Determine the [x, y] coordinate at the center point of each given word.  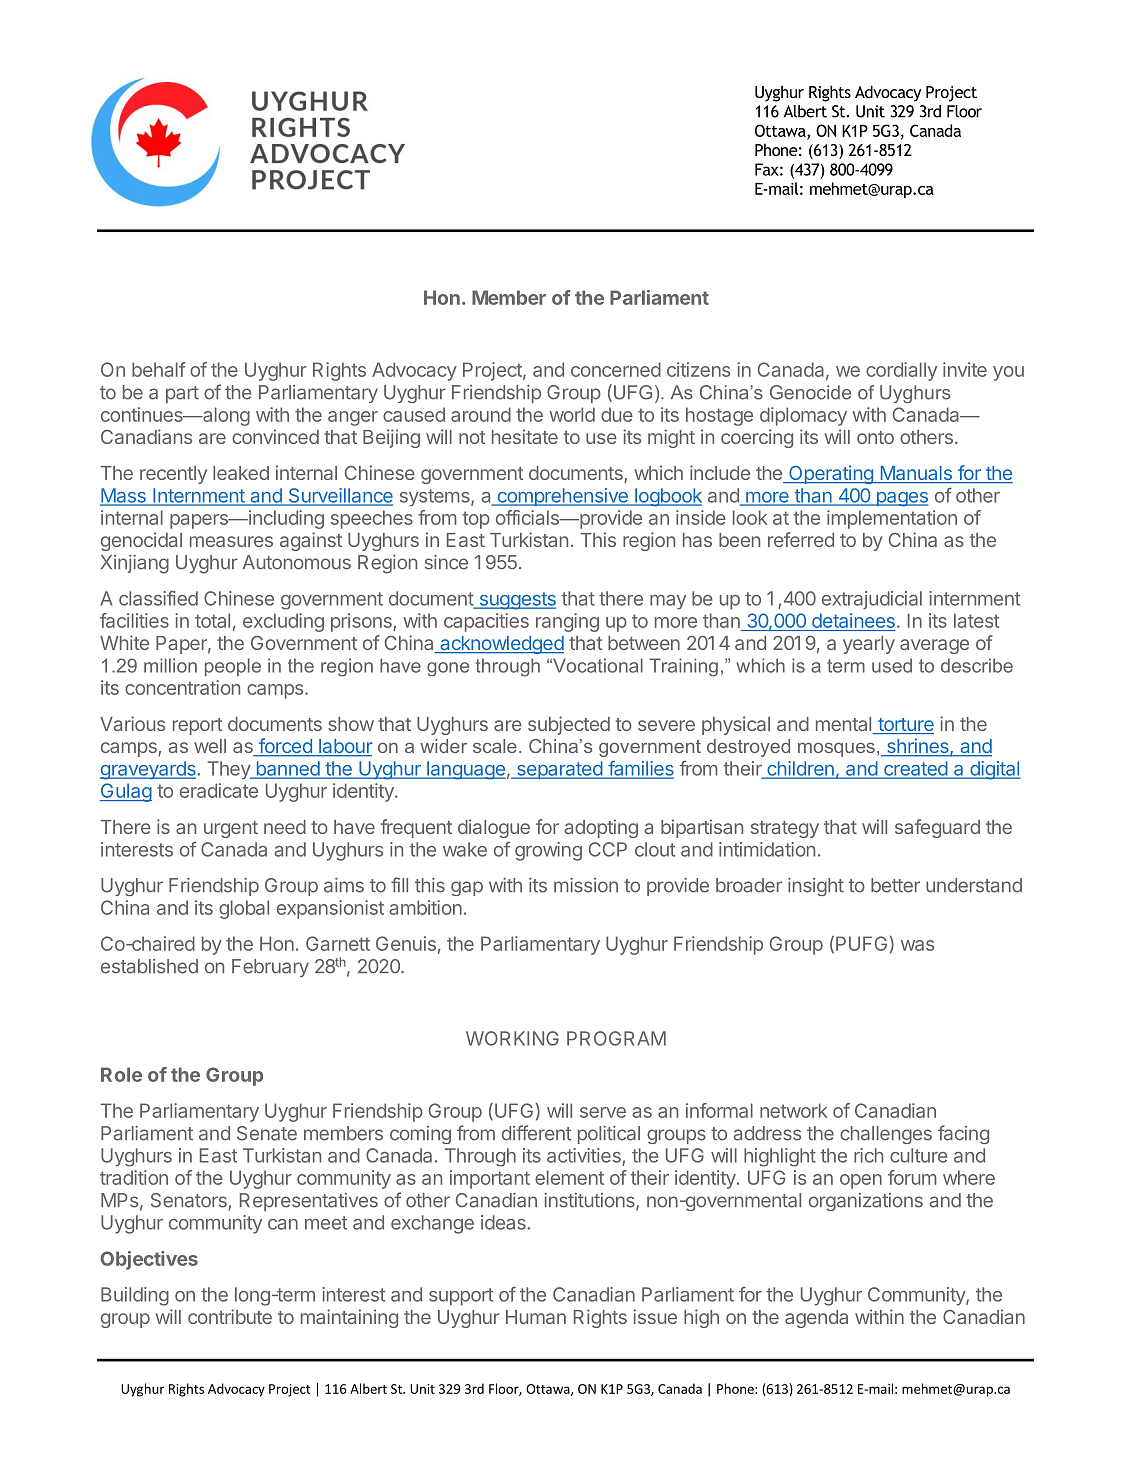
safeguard [937, 828]
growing [548, 851]
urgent [231, 829]
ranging [567, 622]
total [212, 620]
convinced [275, 436]
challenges [886, 1135]
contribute [230, 1316]
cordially [901, 371]
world [572, 414]
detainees [852, 622]
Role [121, 1074]
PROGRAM [616, 1038]
